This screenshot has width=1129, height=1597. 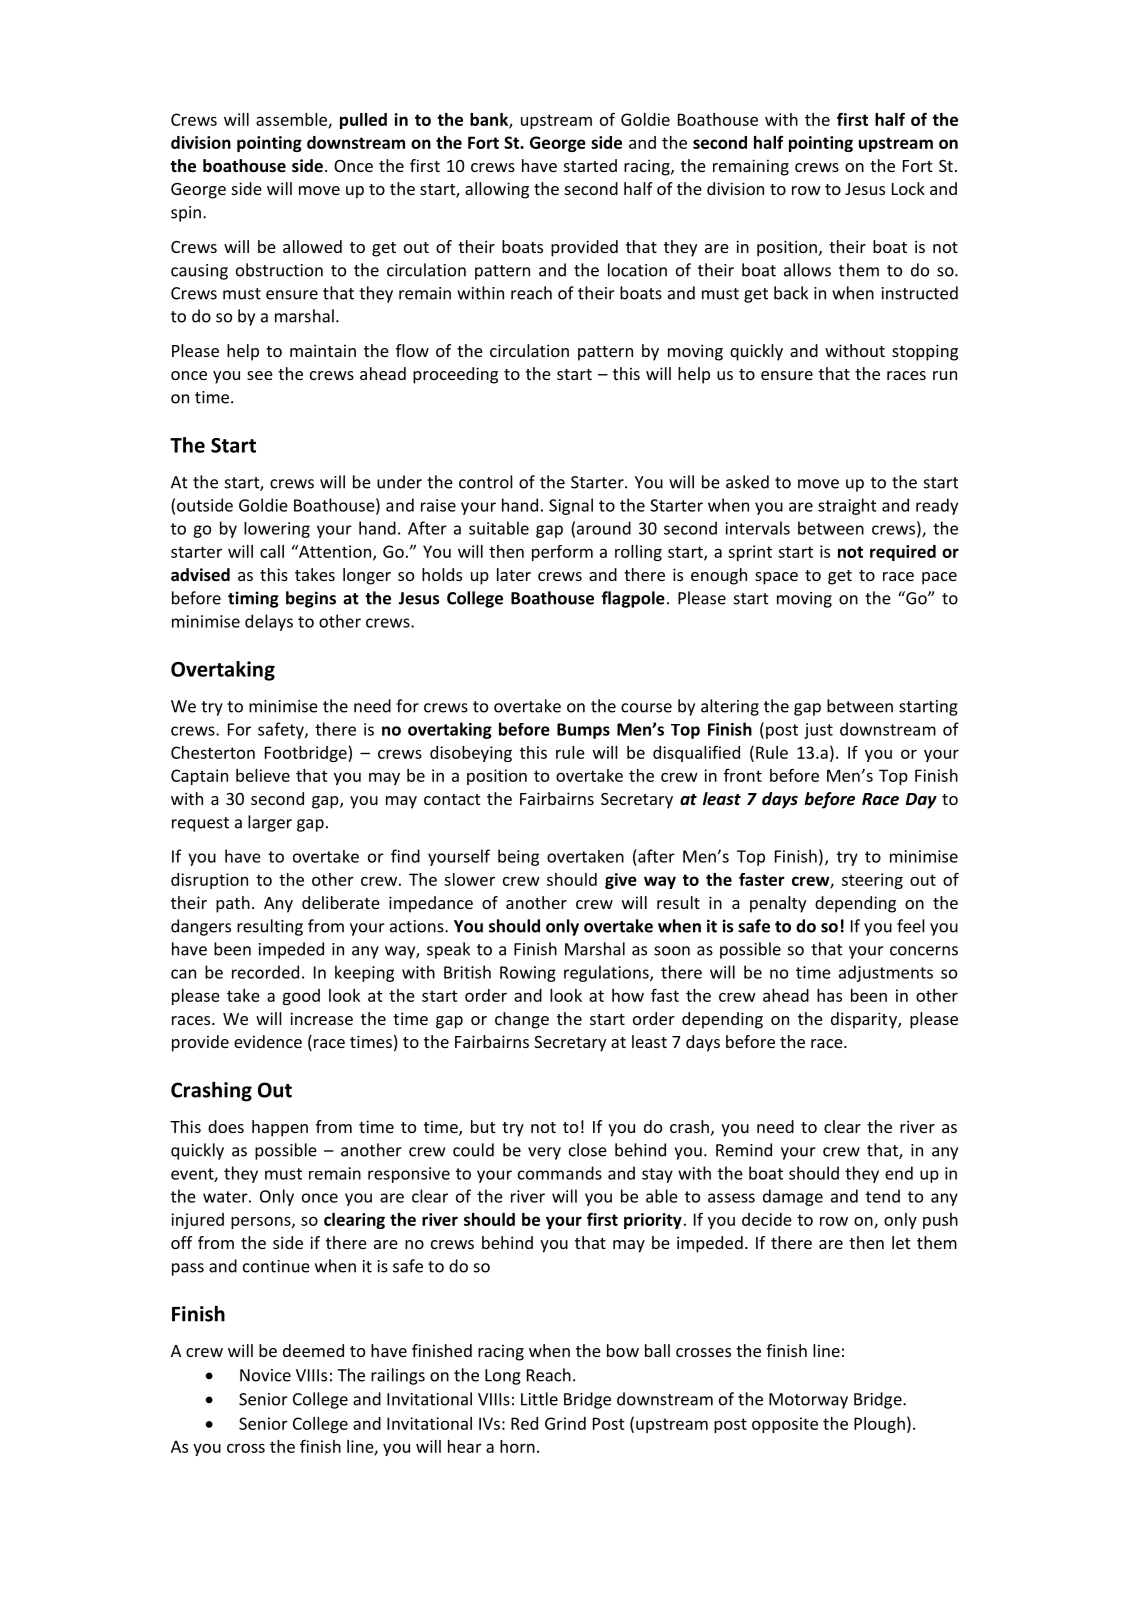 What do you see at coordinates (571, 506) in the screenshot?
I see `Signal` at bounding box center [571, 506].
